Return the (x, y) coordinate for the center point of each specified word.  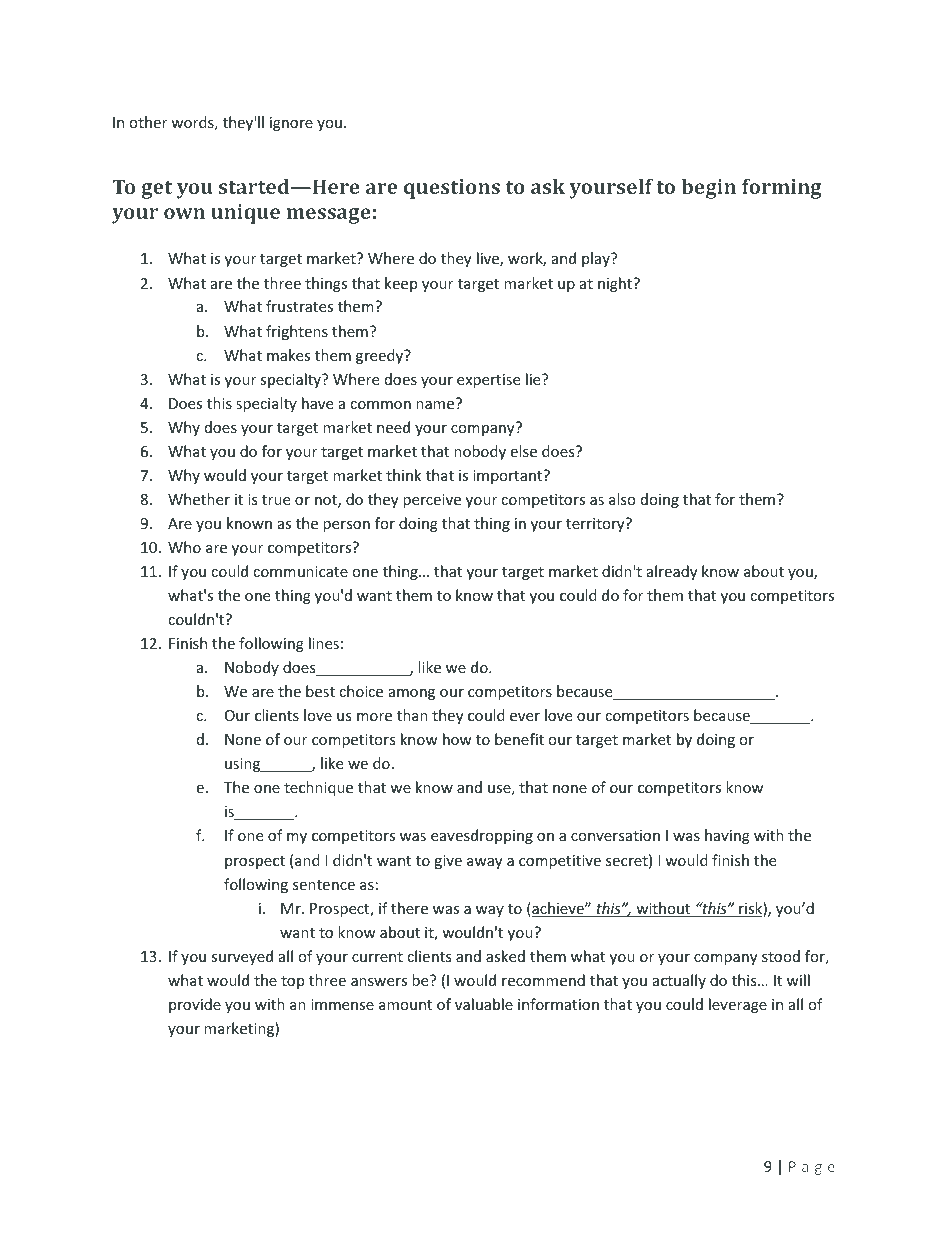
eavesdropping (482, 836)
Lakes (217, 1167)
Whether (199, 499)
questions (452, 189)
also (622, 499)
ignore (291, 124)
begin (708, 189)
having (727, 836)
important (509, 476)
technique (318, 788)
